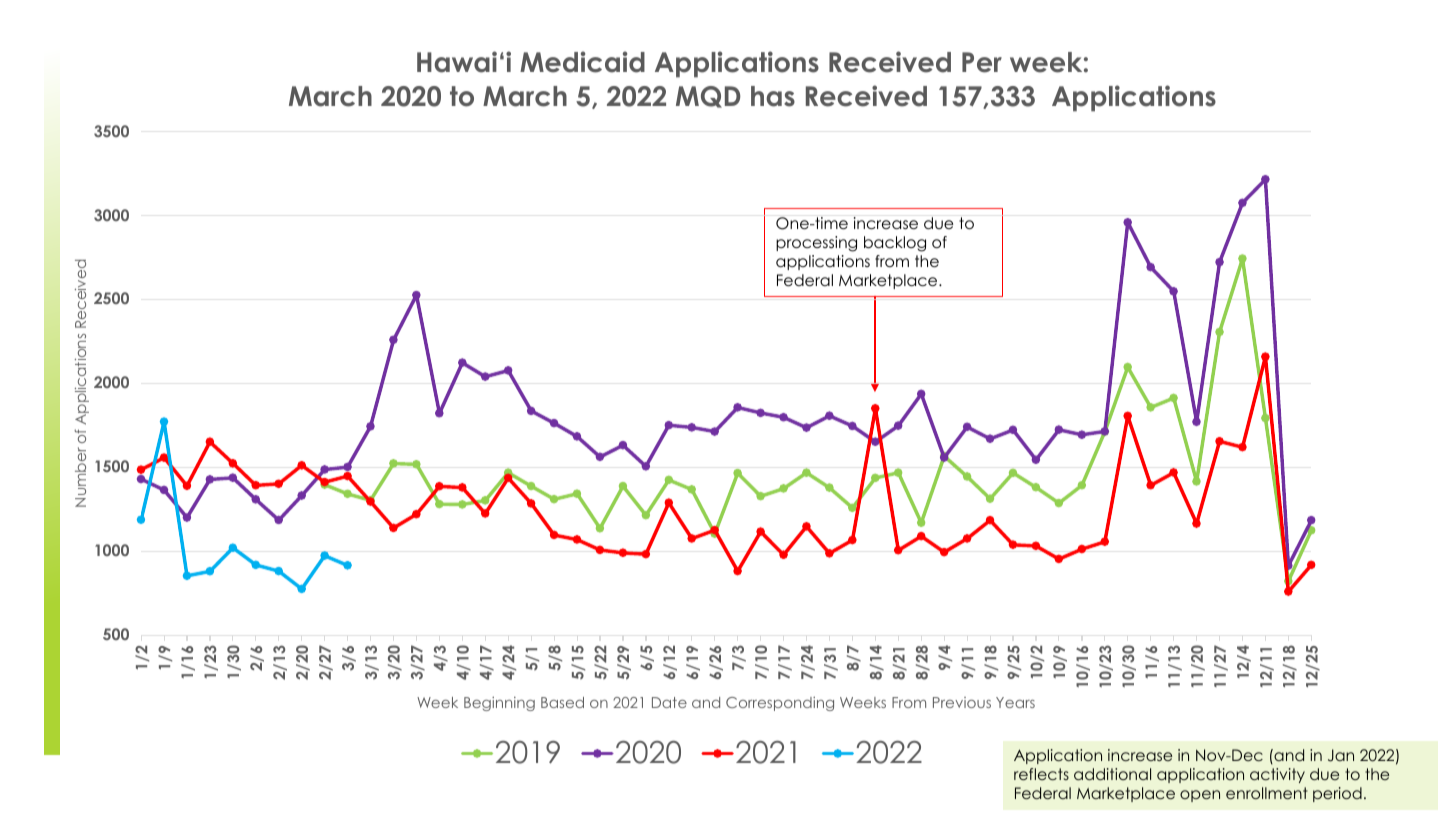  I want to click on processing, so click(816, 244).
